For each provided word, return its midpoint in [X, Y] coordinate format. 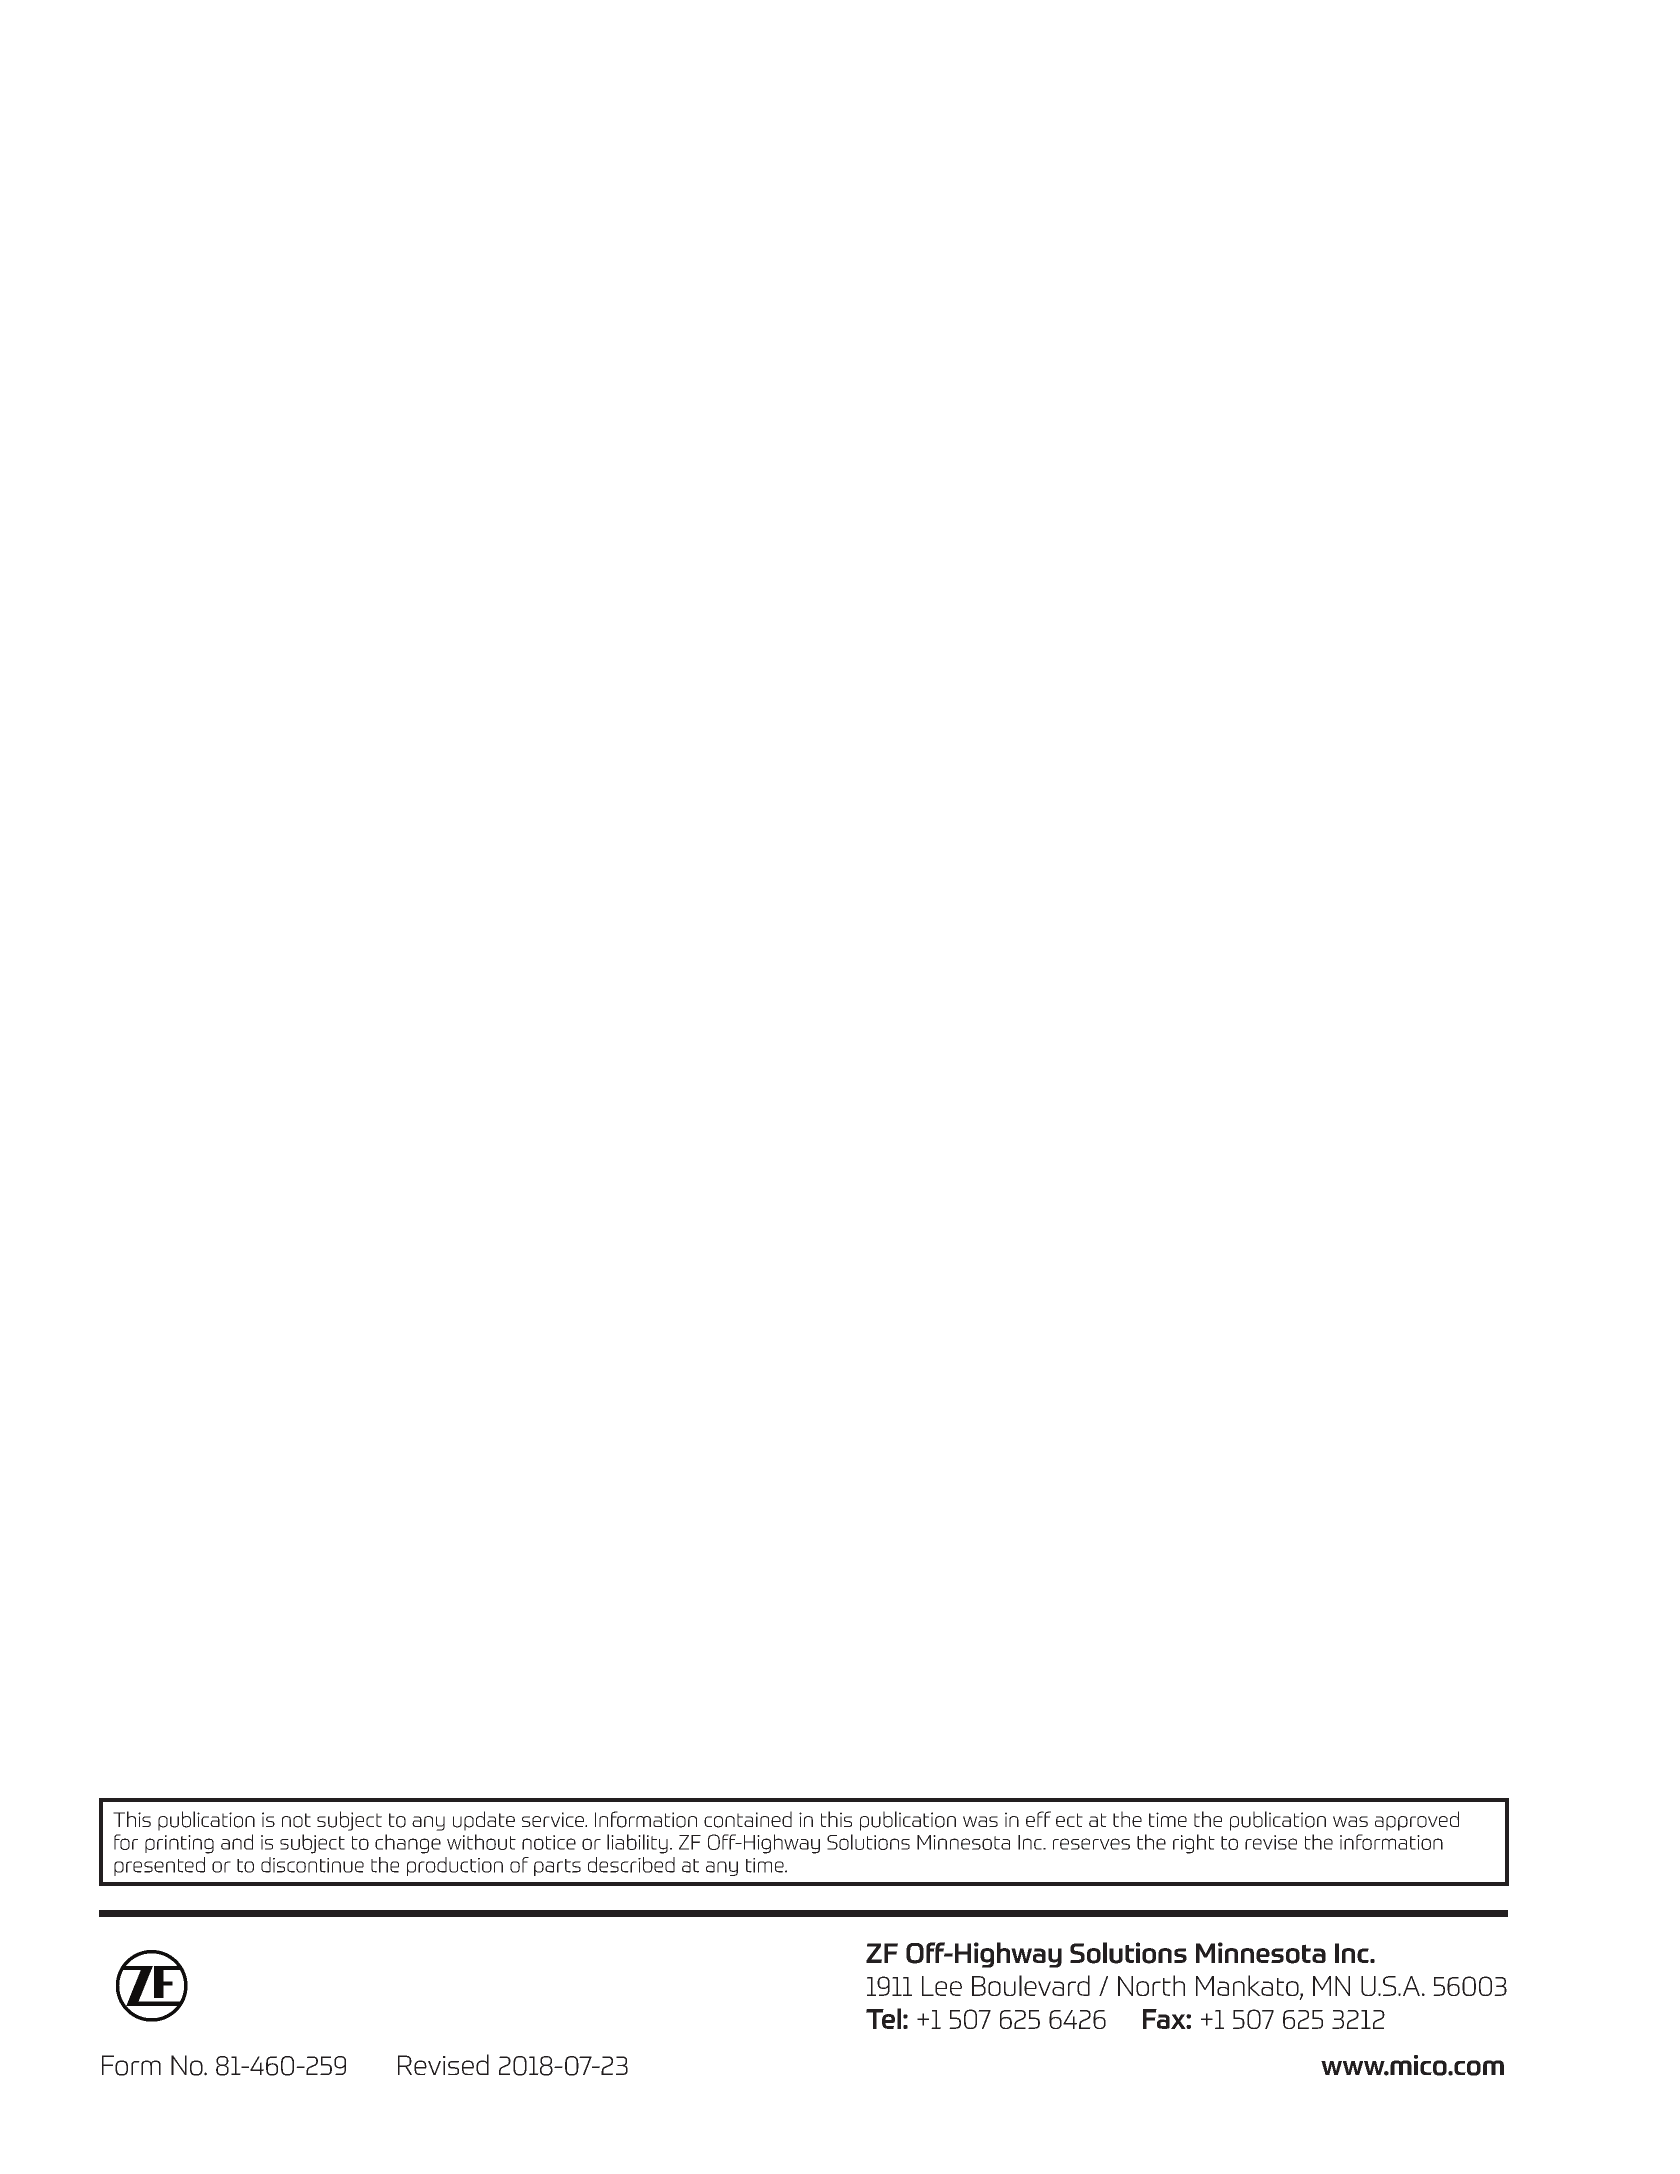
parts [557, 1867]
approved [1417, 1821]
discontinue [312, 1865]
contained [748, 1819]
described [631, 1865]
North [1151, 1985]
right [1194, 1844]
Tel [883, 2018]
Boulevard [1031, 1985]
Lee [942, 1986]
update [484, 1821]
